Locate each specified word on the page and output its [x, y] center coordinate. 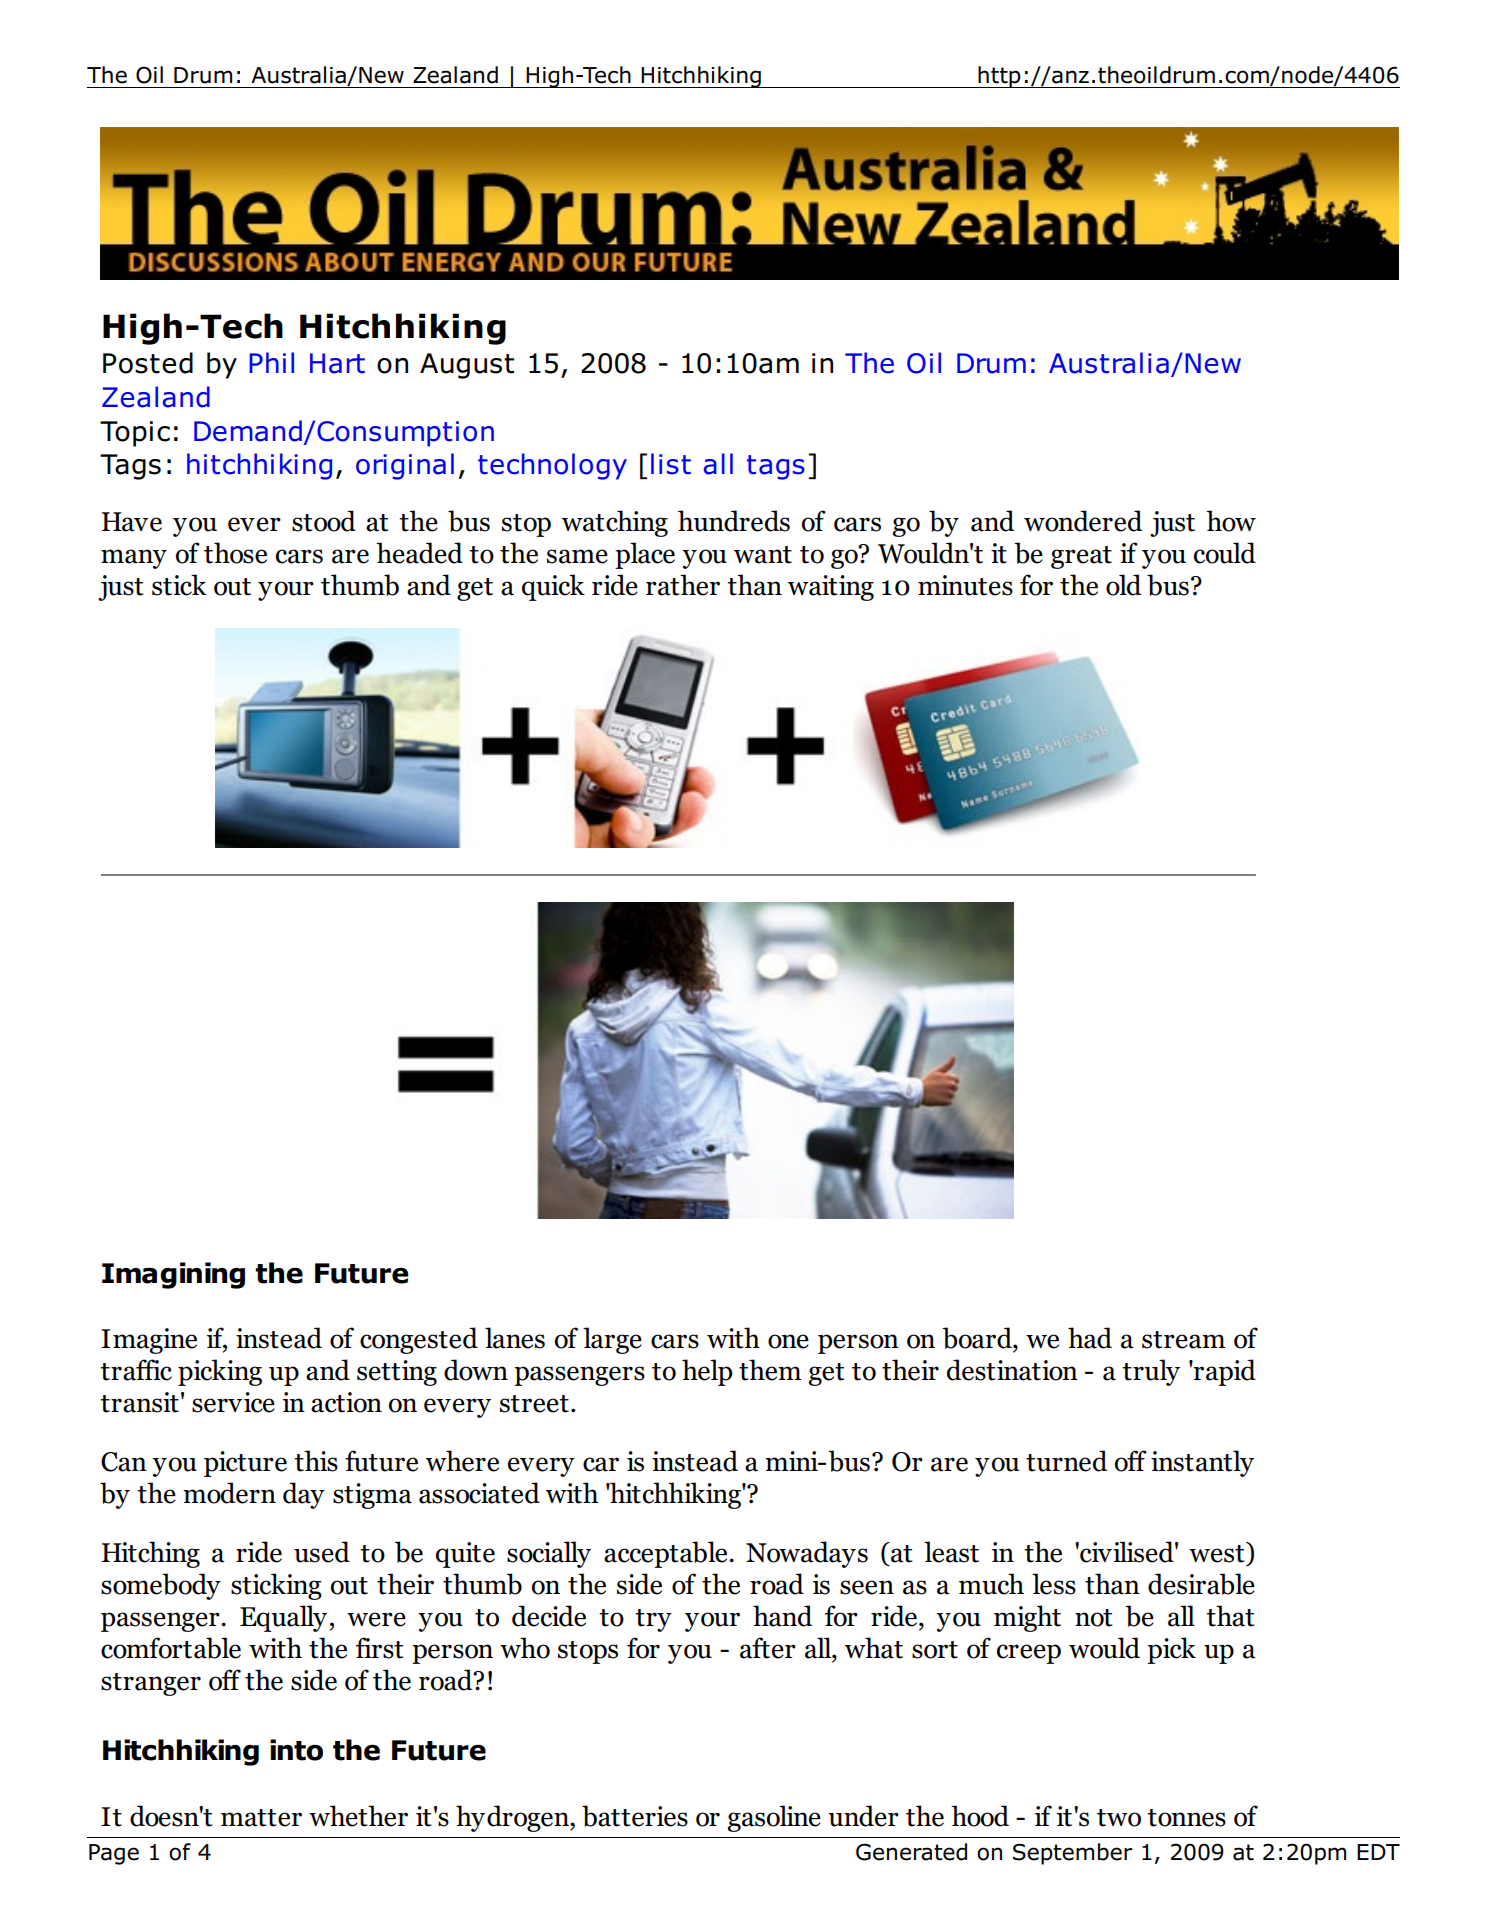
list [671, 464]
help [707, 1372]
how [1231, 521]
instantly [1202, 1463]
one [788, 1341]
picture [245, 1464]
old [1123, 585]
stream [1183, 1340]
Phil [272, 362]
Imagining [173, 1275]
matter [261, 1818]
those [235, 553]
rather [683, 585]
